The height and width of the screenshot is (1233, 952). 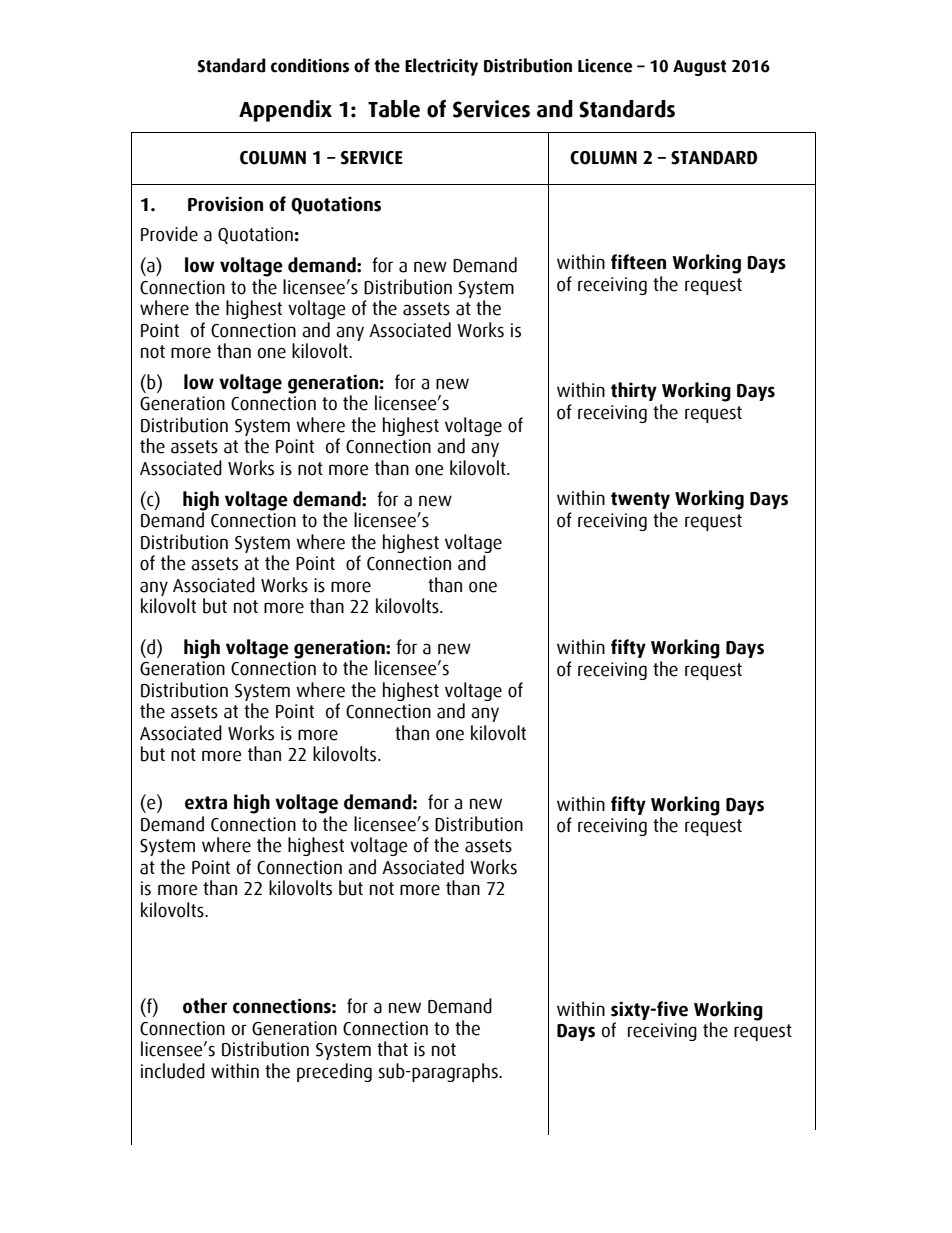 What do you see at coordinates (206, 803) in the screenshot?
I see `extra` at bounding box center [206, 803].
